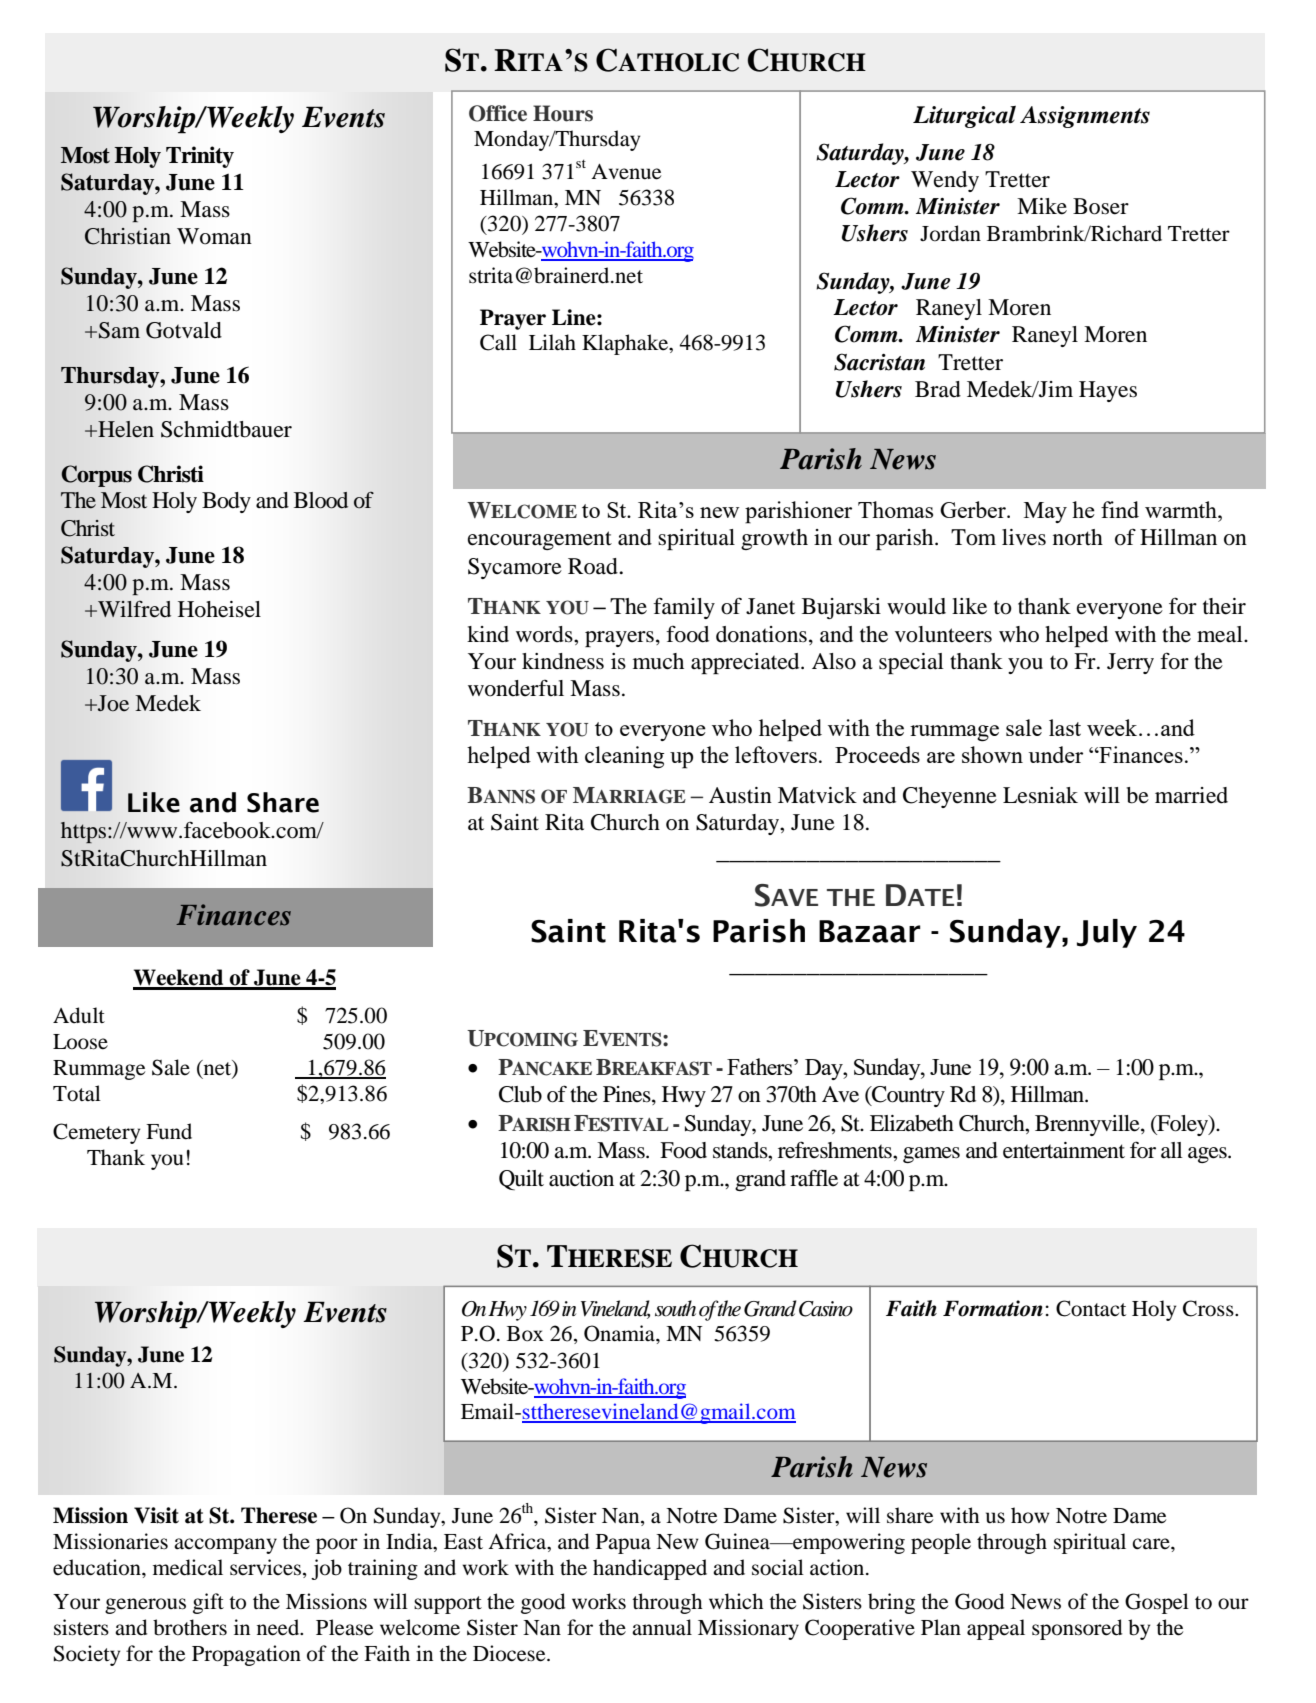  What do you see at coordinates (169, 1131) in the screenshot?
I see `Fund` at bounding box center [169, 1131].
